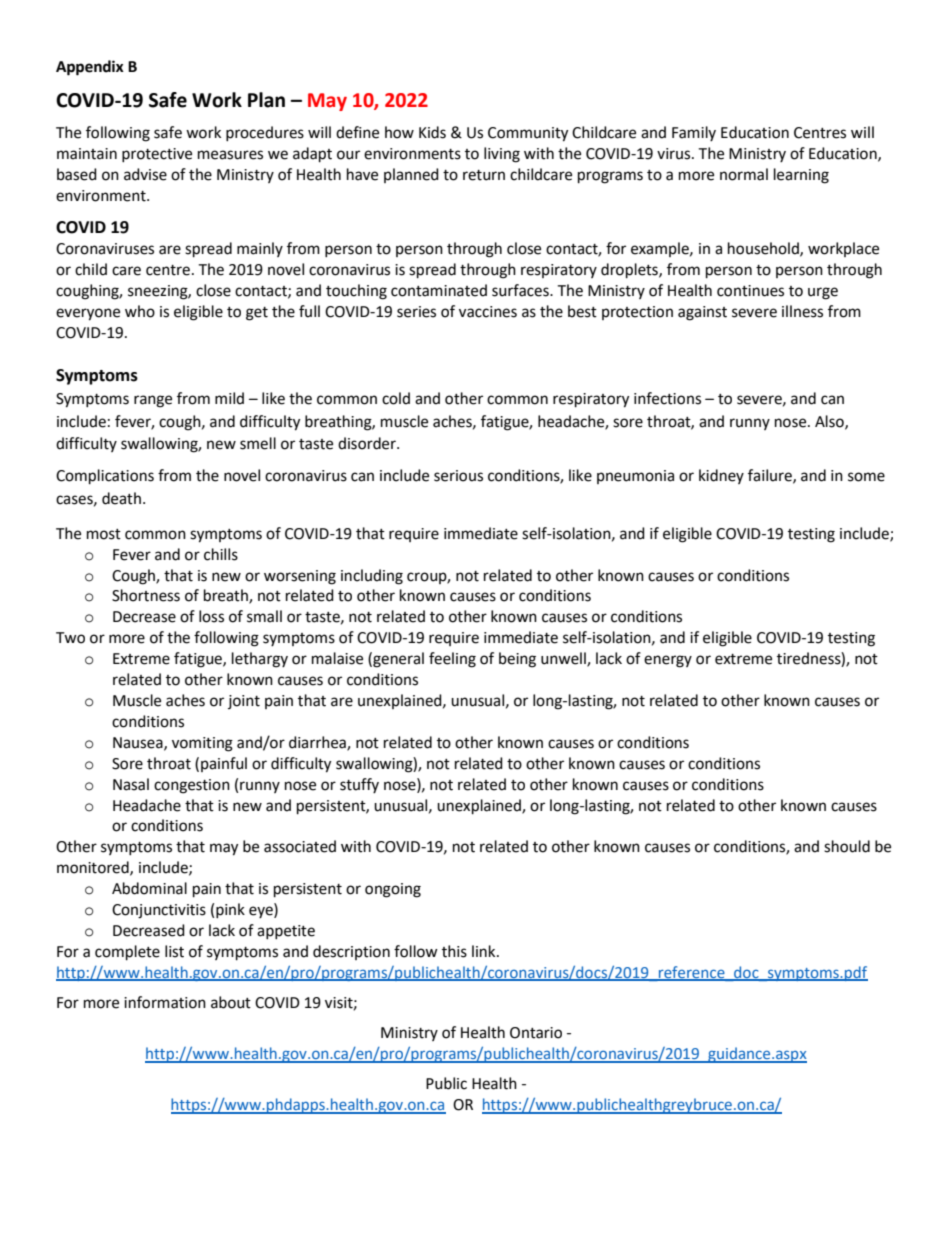 This document has height=1233, width=952. I want to click on Also, so click(830, 422).
